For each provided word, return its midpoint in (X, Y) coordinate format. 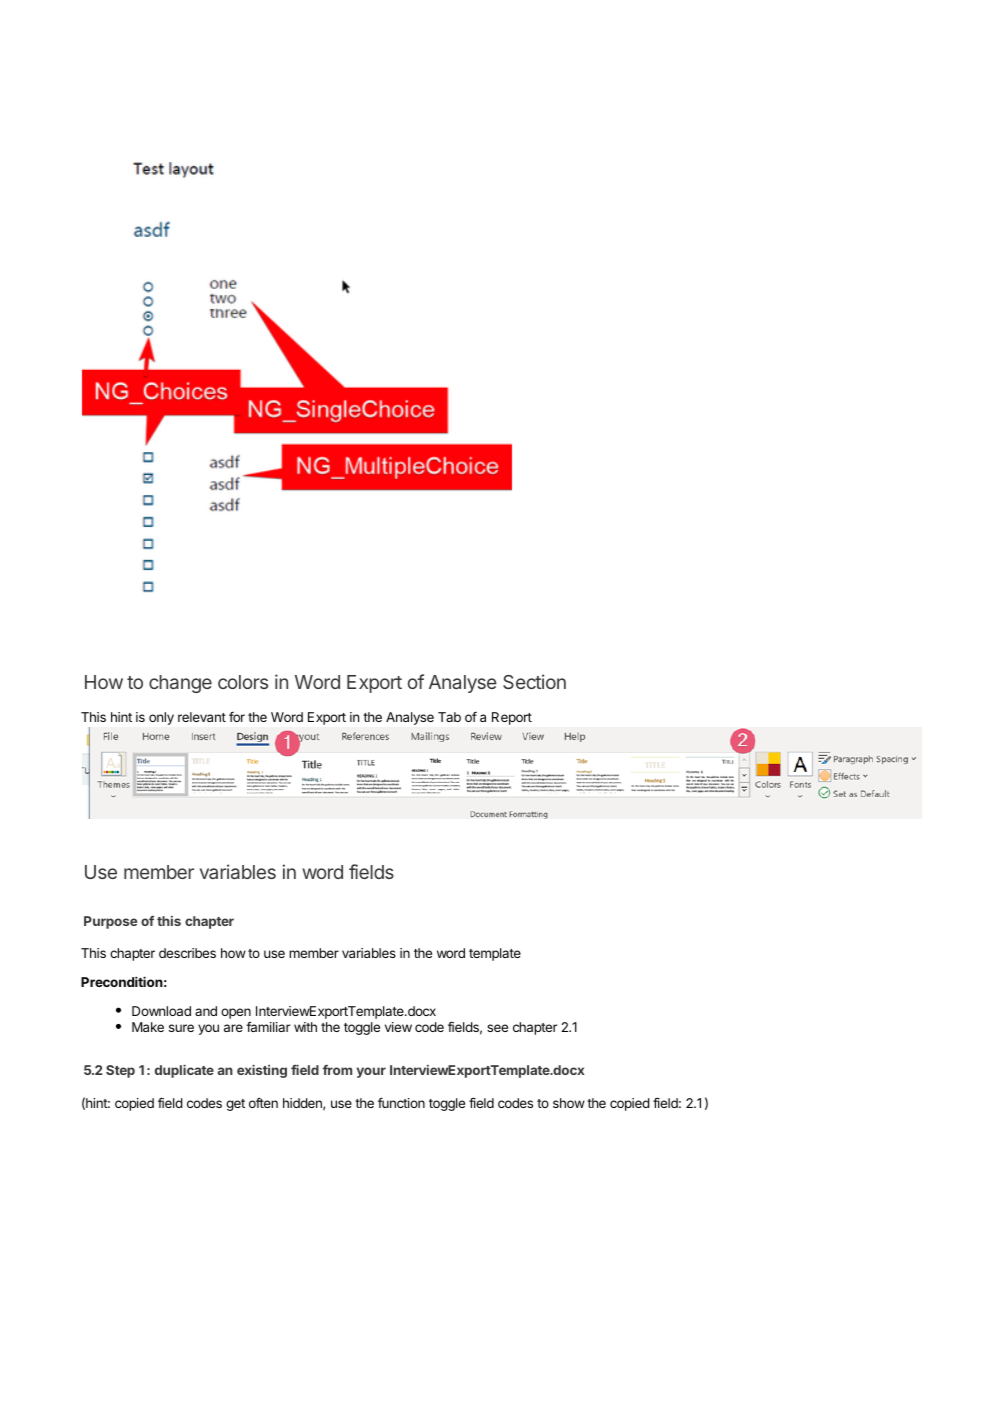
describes (187, 953)
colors (243, 682)
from (337, 1070)
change (180, 684)
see (497, 1028)
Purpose (110, 922)
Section (534, 681)
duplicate (184, 1071)
